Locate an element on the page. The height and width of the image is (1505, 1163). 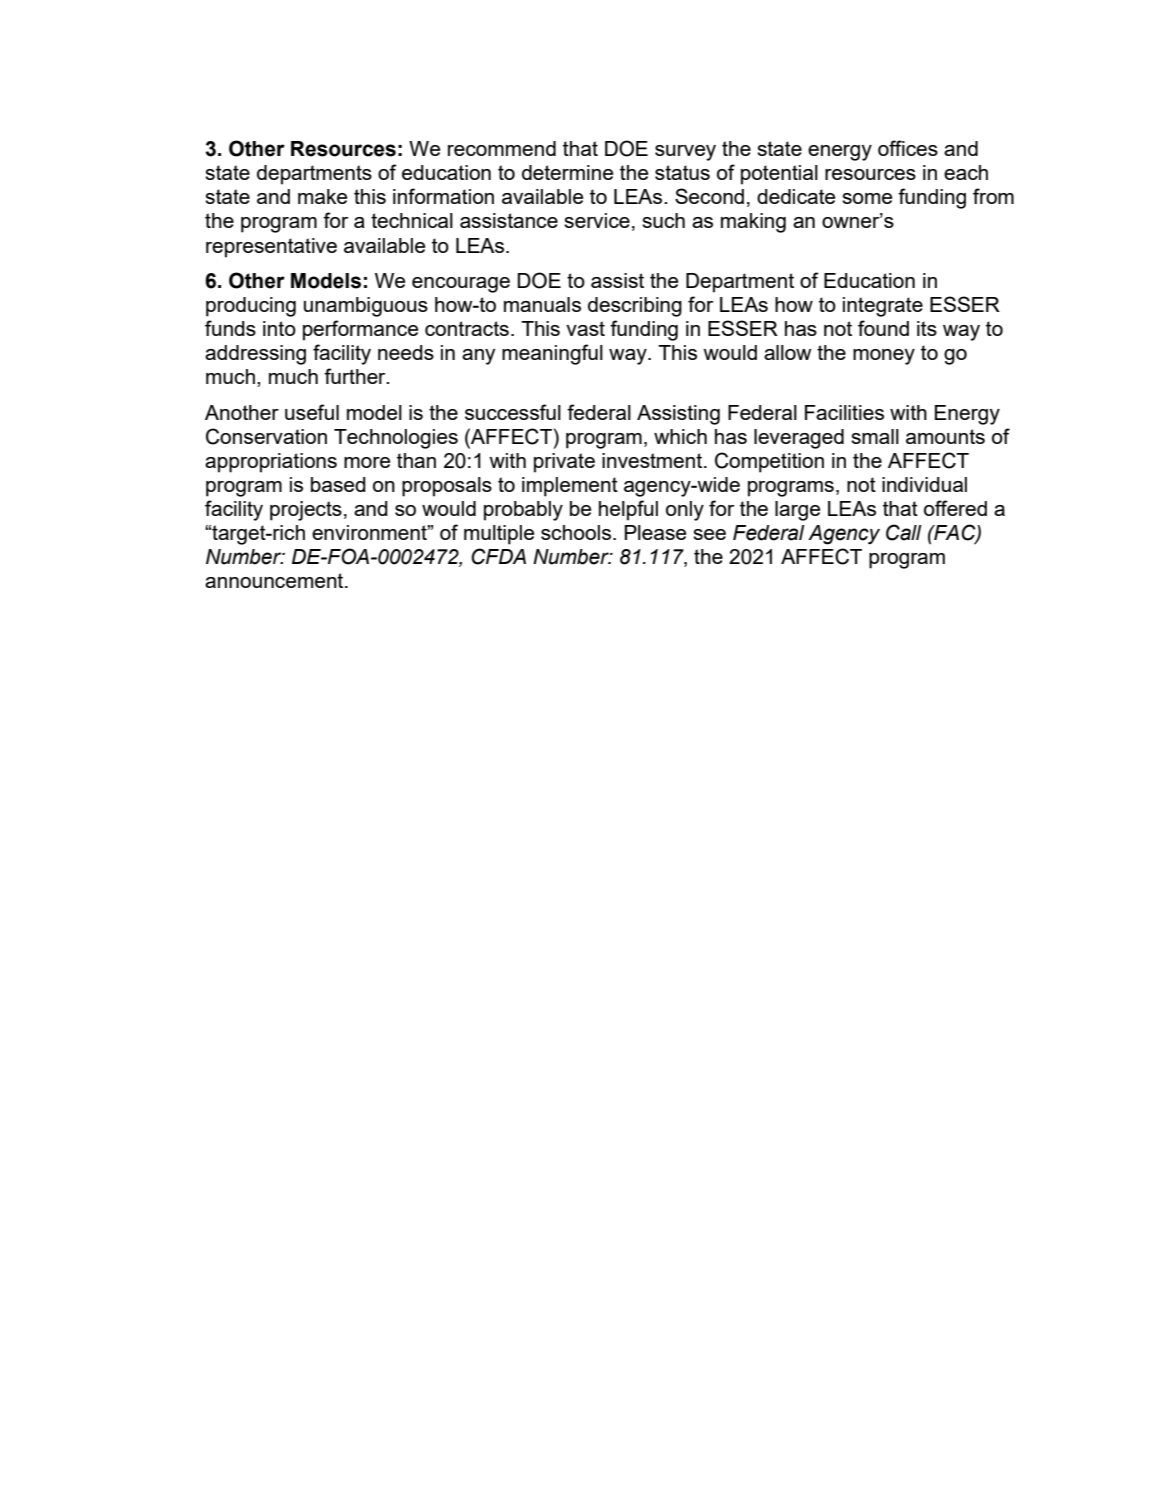
money is located at coordinates (884, 357).
